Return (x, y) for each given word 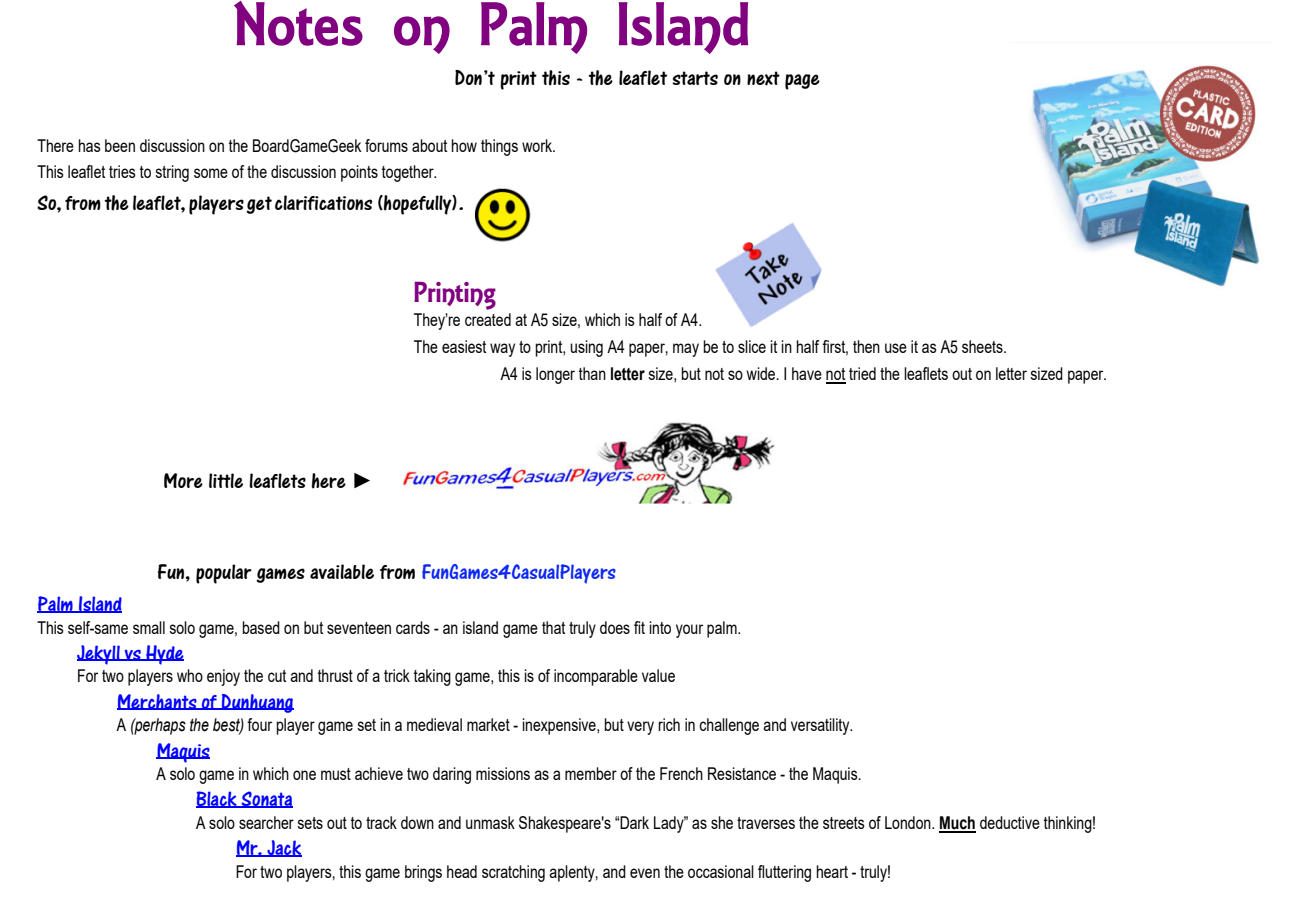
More (183, 480)
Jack (283, 848)
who (190, 675)
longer (555, 375)
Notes (298, 23)
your (689, 631)
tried (862, 373)
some (211, 173)
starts (695, 78)
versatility (821, 726)
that (553, 627)
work (538, 145)
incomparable (596, 677)
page (802, 82)
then (866, 346)
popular (224, 574)
